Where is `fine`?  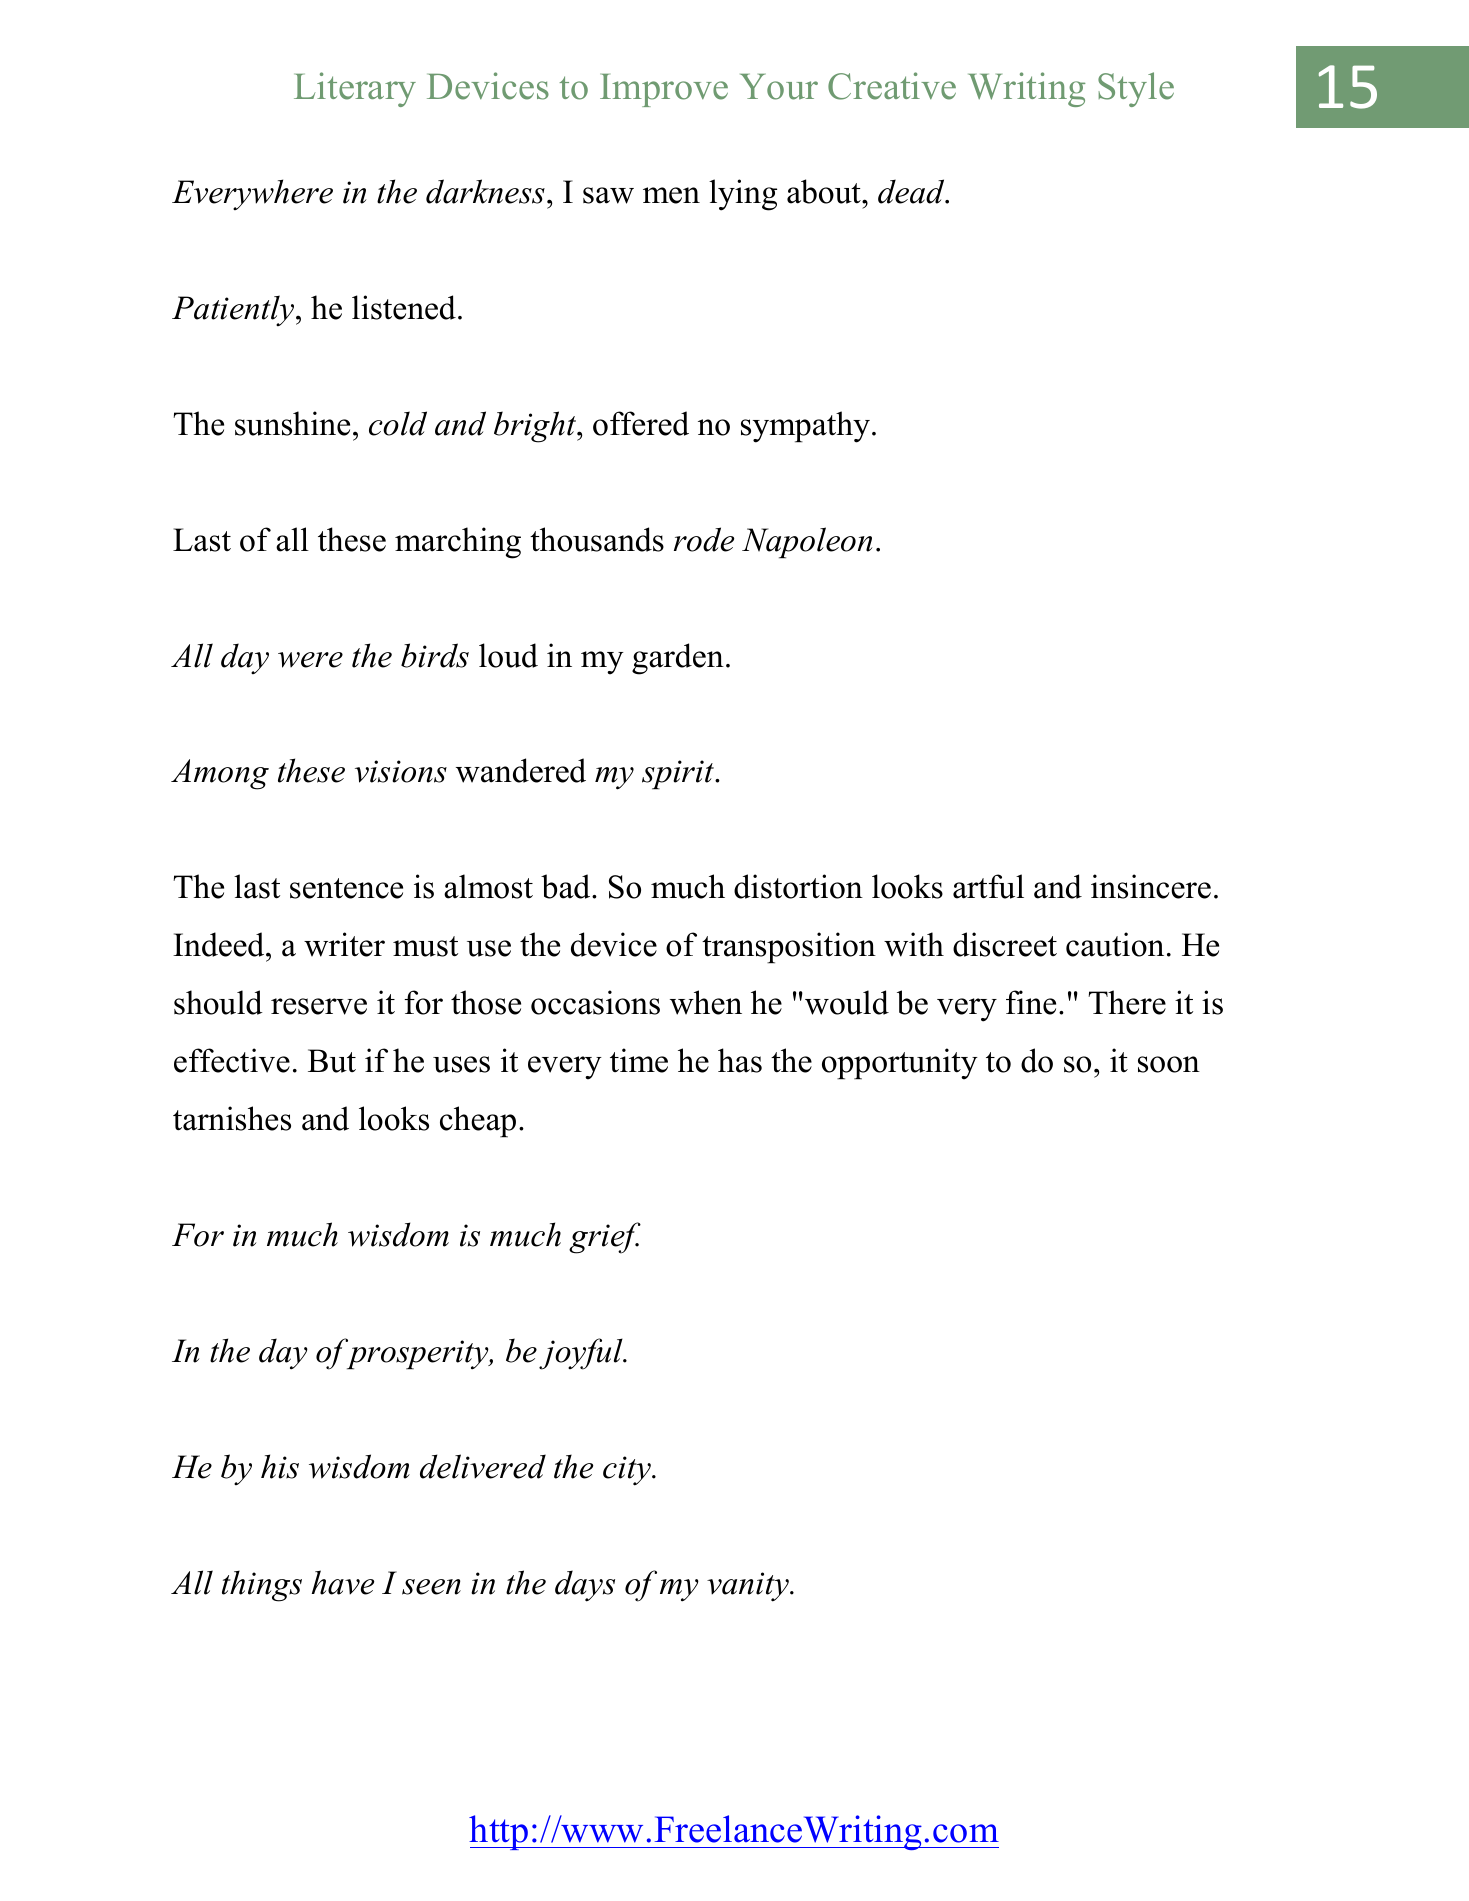 fine is located at coordinates (1031, 1002).
